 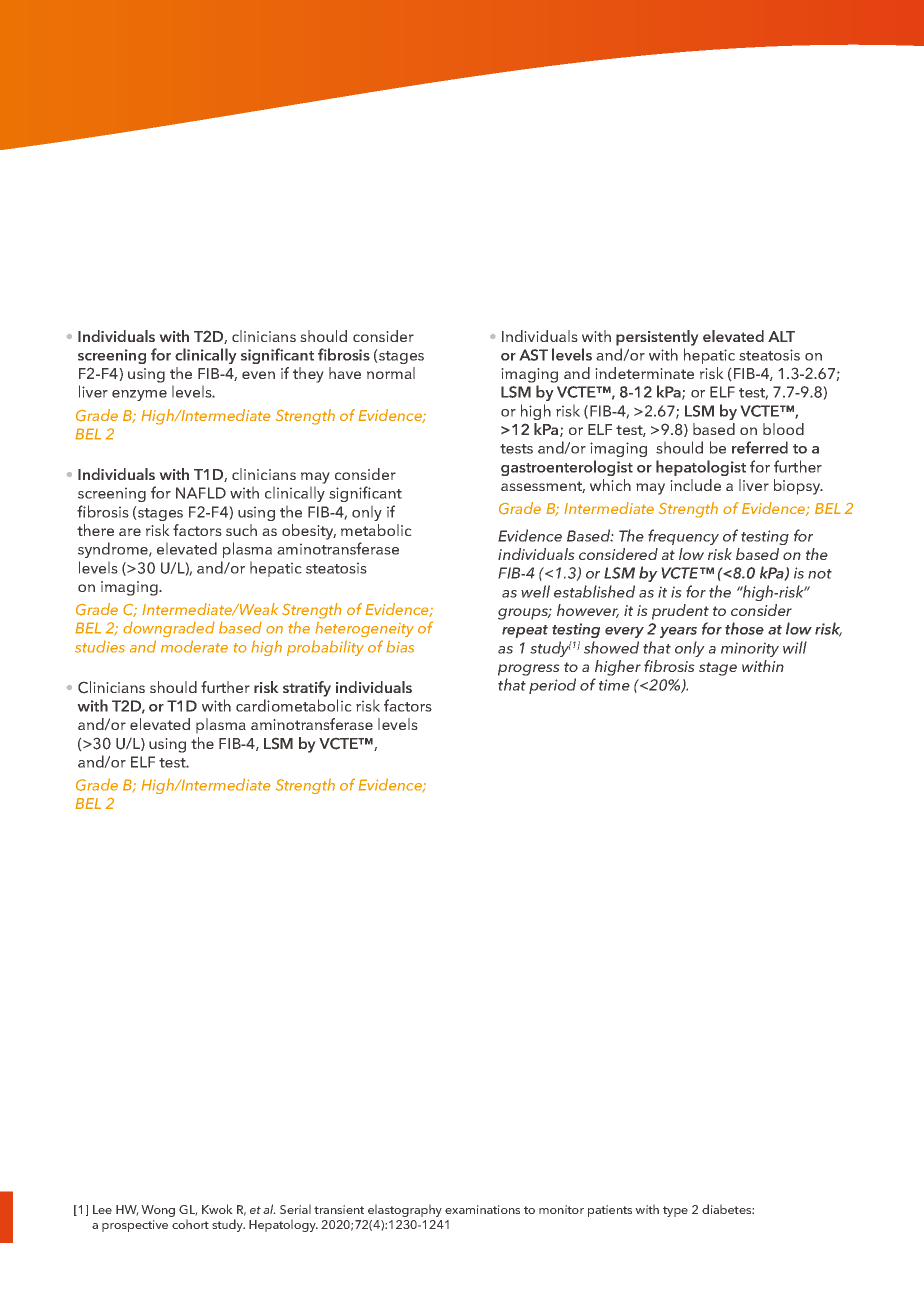 What do you see at coordinates (657, 338) in the screenshot?
I see `persistently` at bounding box center [657, 338].
